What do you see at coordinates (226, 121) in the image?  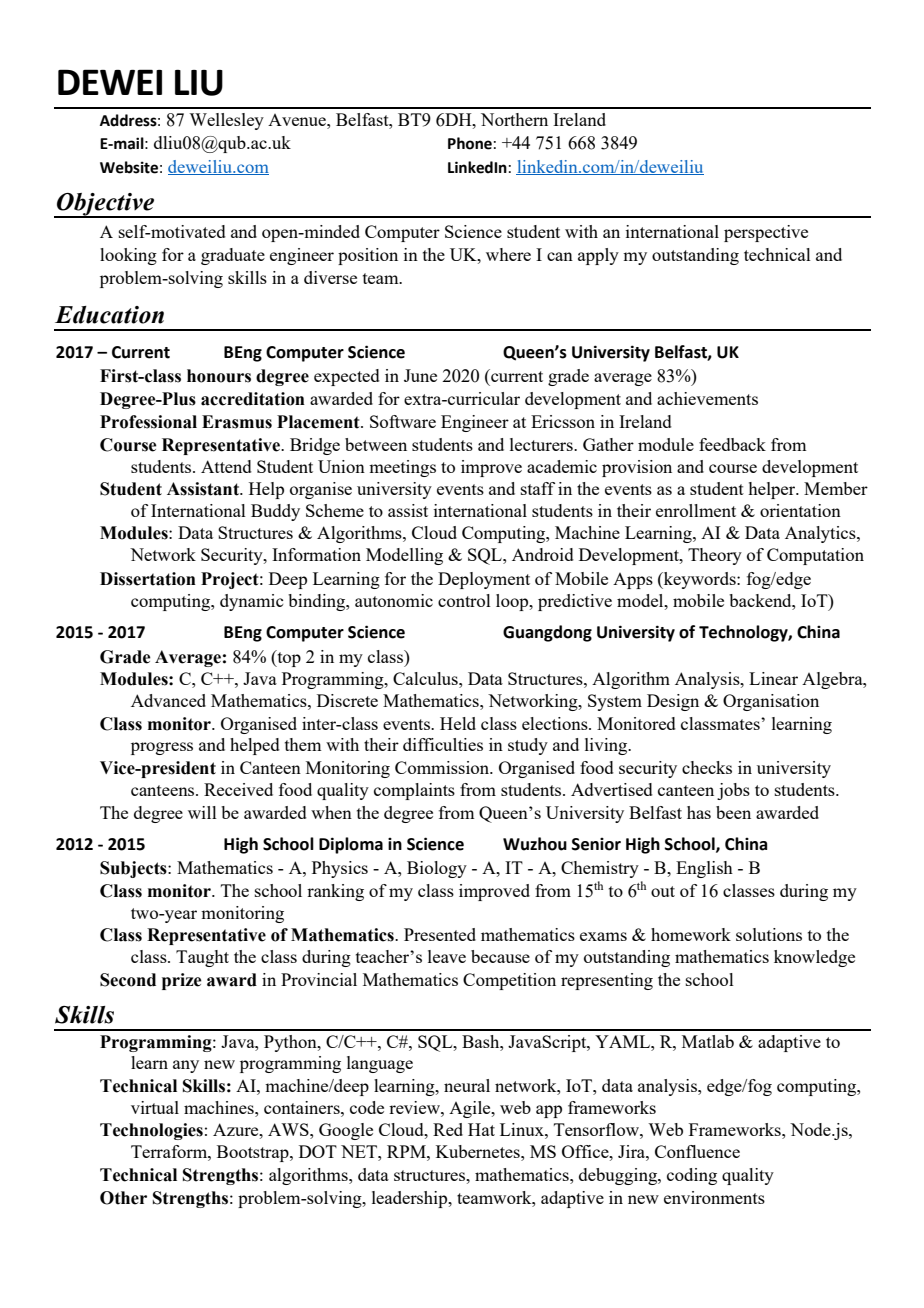 I see `Wellesley` at bounding box center [226, 121].
